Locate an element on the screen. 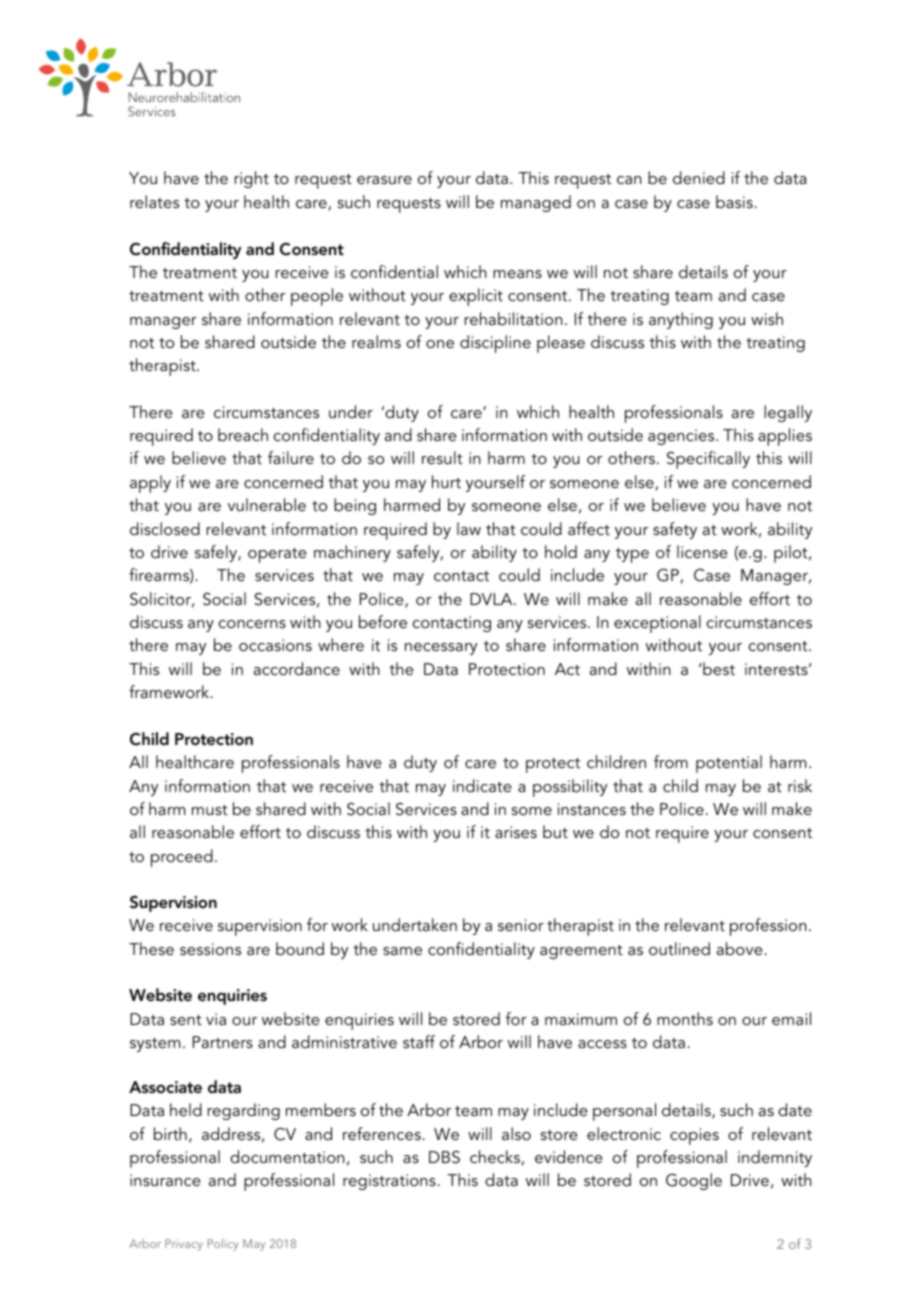 The width and height of the screenshot is (924, 1308). above is located at coordinates (740, 948).
